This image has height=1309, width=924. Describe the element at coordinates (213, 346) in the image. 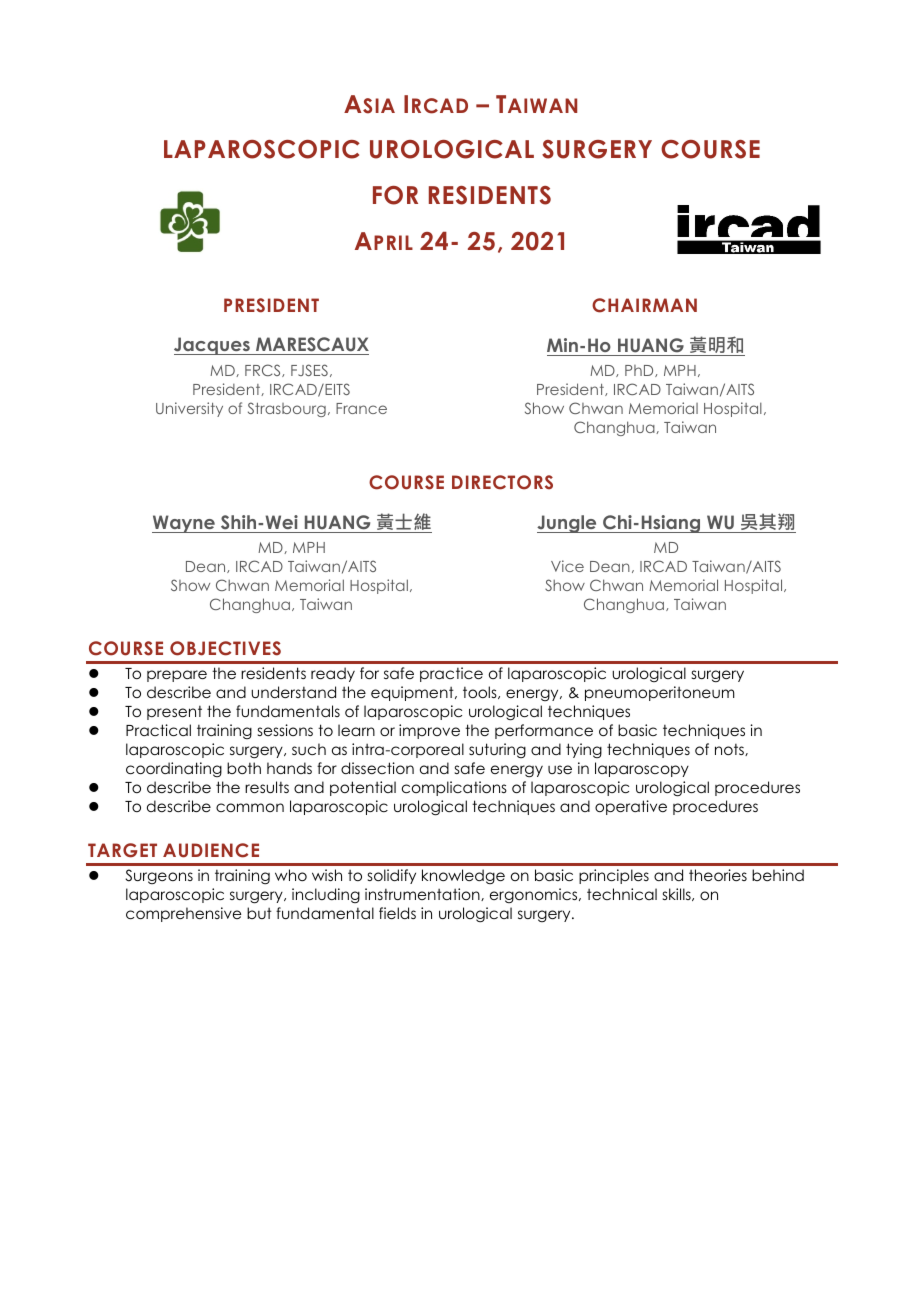

I see `Jacques` at that location.
